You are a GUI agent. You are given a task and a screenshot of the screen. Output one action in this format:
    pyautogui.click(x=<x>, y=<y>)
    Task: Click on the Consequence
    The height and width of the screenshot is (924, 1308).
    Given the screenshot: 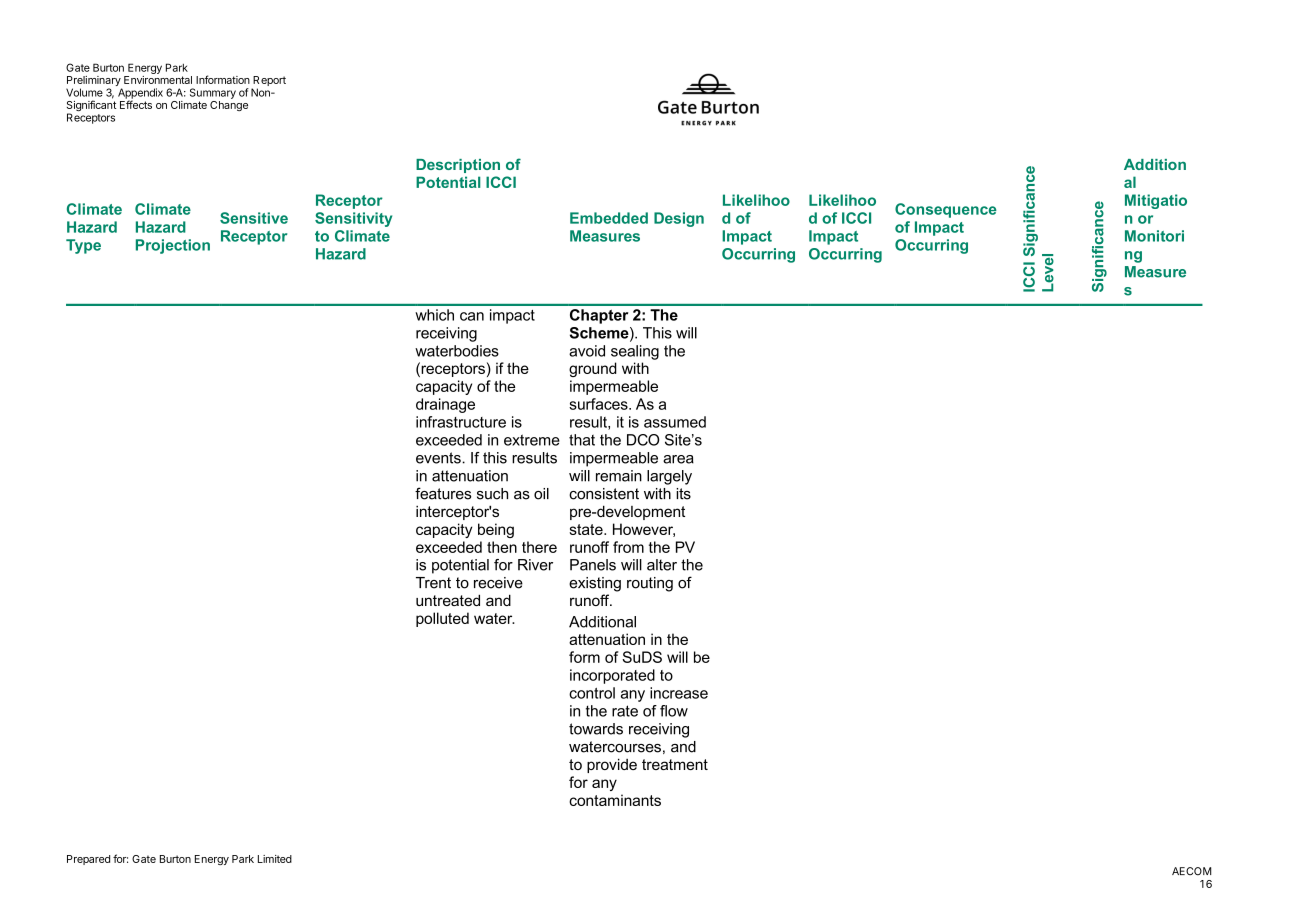 What is the action you would take?
    pyautogui.click(x=946, y=210)
